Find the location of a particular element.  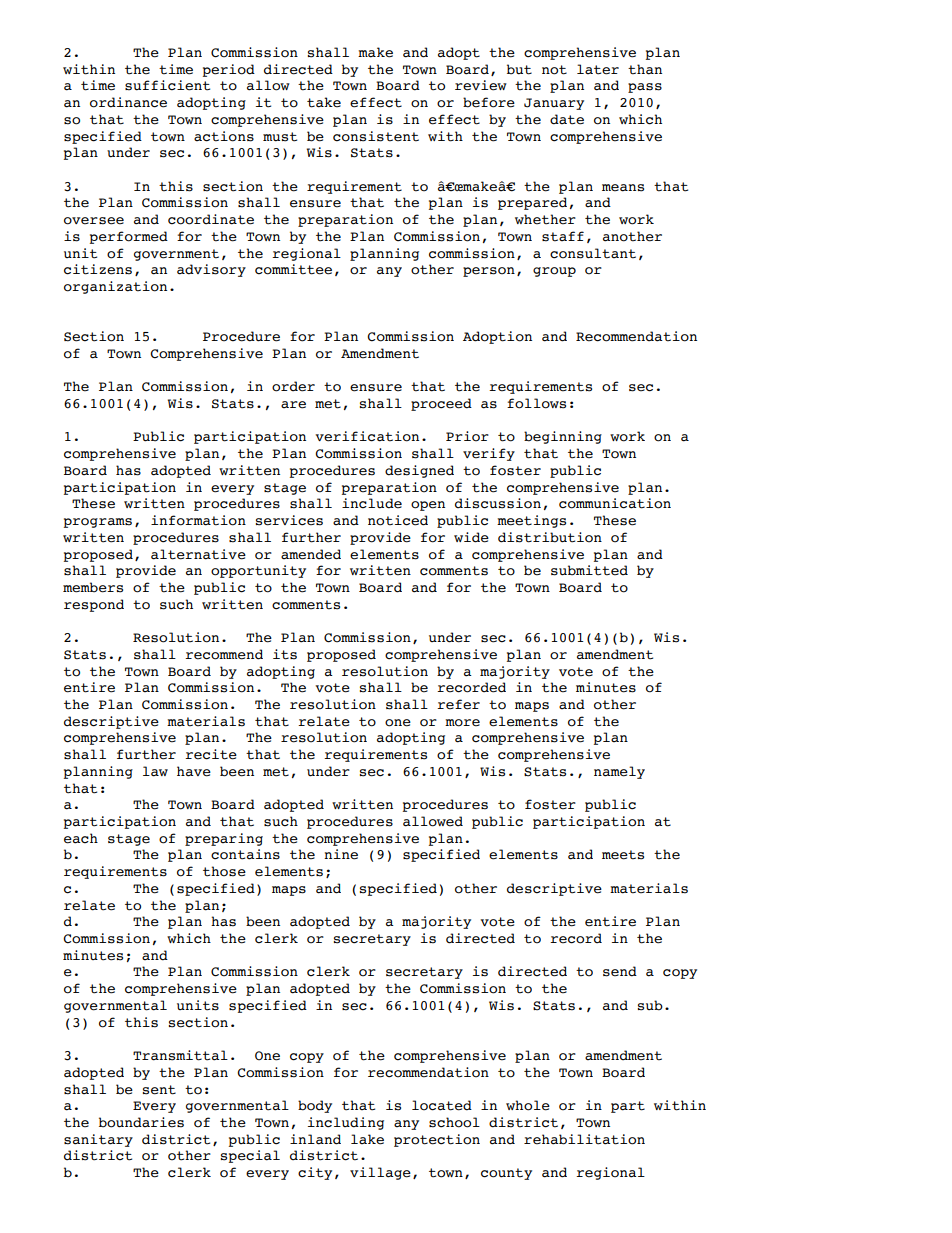

ordinance is located at coordinates (128, 102).
